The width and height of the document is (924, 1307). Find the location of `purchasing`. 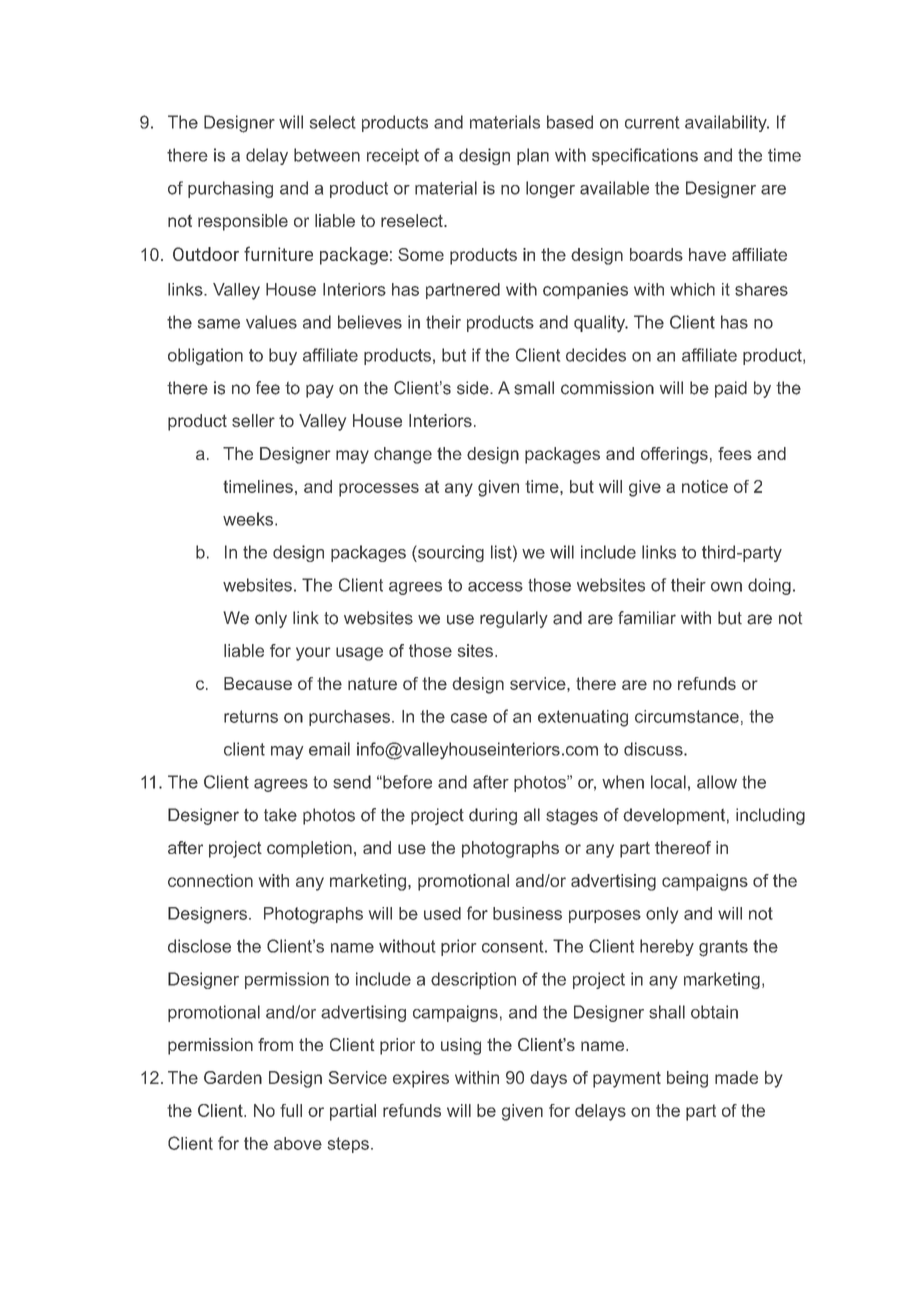

purchasing is located at coordinates (230, 189).
